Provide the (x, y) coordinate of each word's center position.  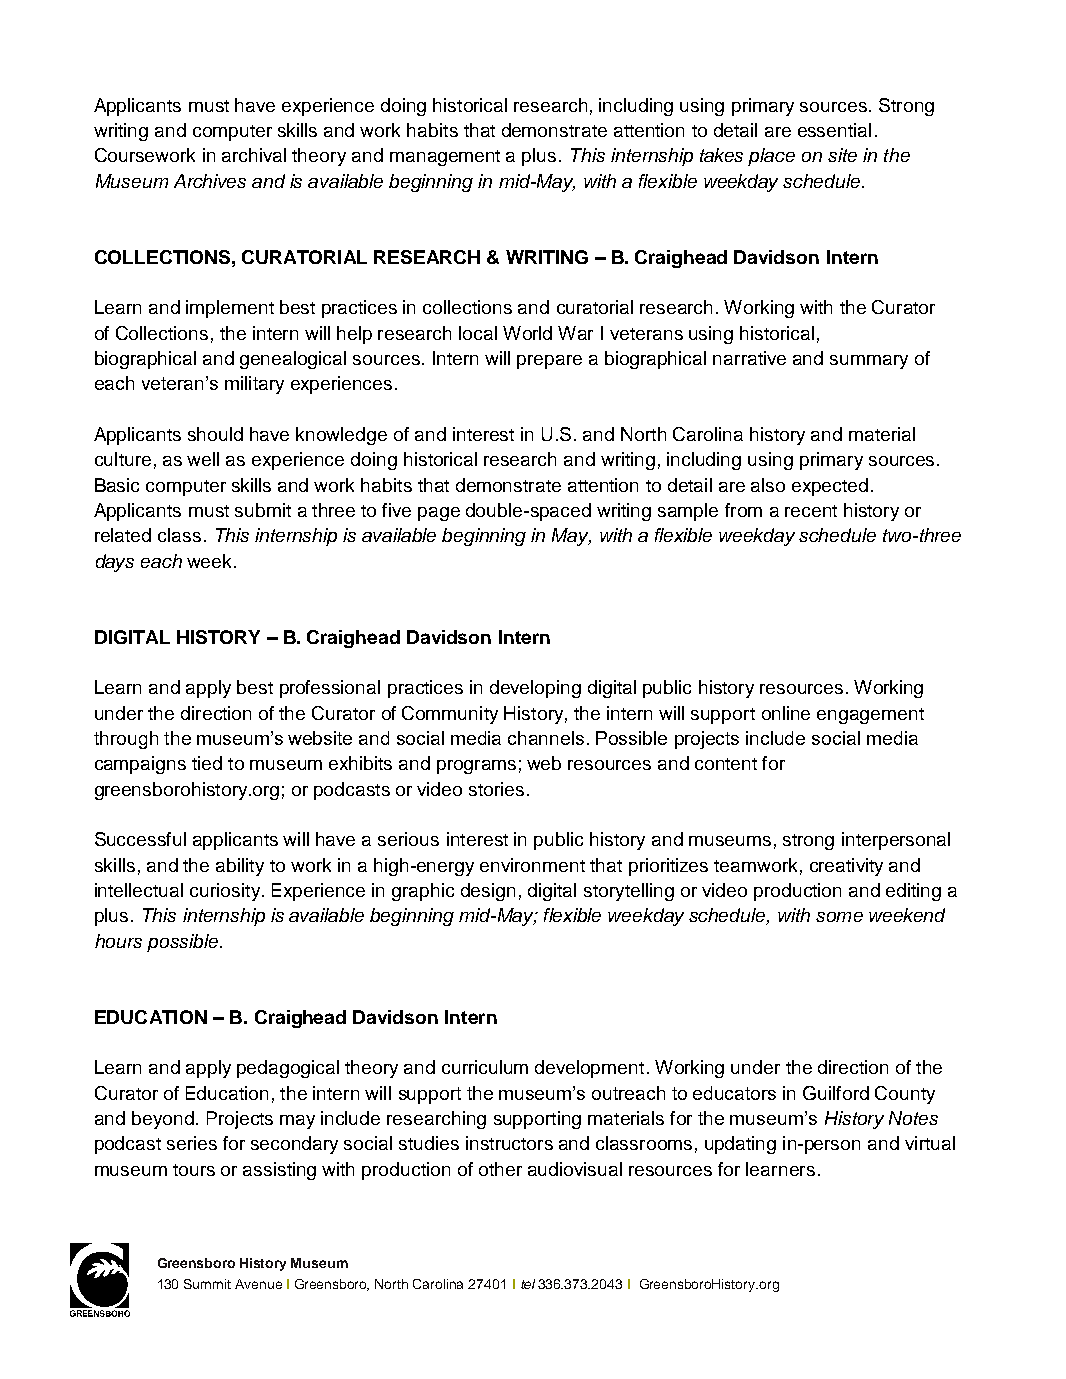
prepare (549, 362)
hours (118, 941)
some (839, 917)
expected (830, 487)
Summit (207, 1284)
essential (834, 130)
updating (740, 1145)
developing (535, 689)
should (215, 434)
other (500, 1169)
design (488, 892)
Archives (210, 181)
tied (207, 763)
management (445, 158)
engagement (870, 716)
